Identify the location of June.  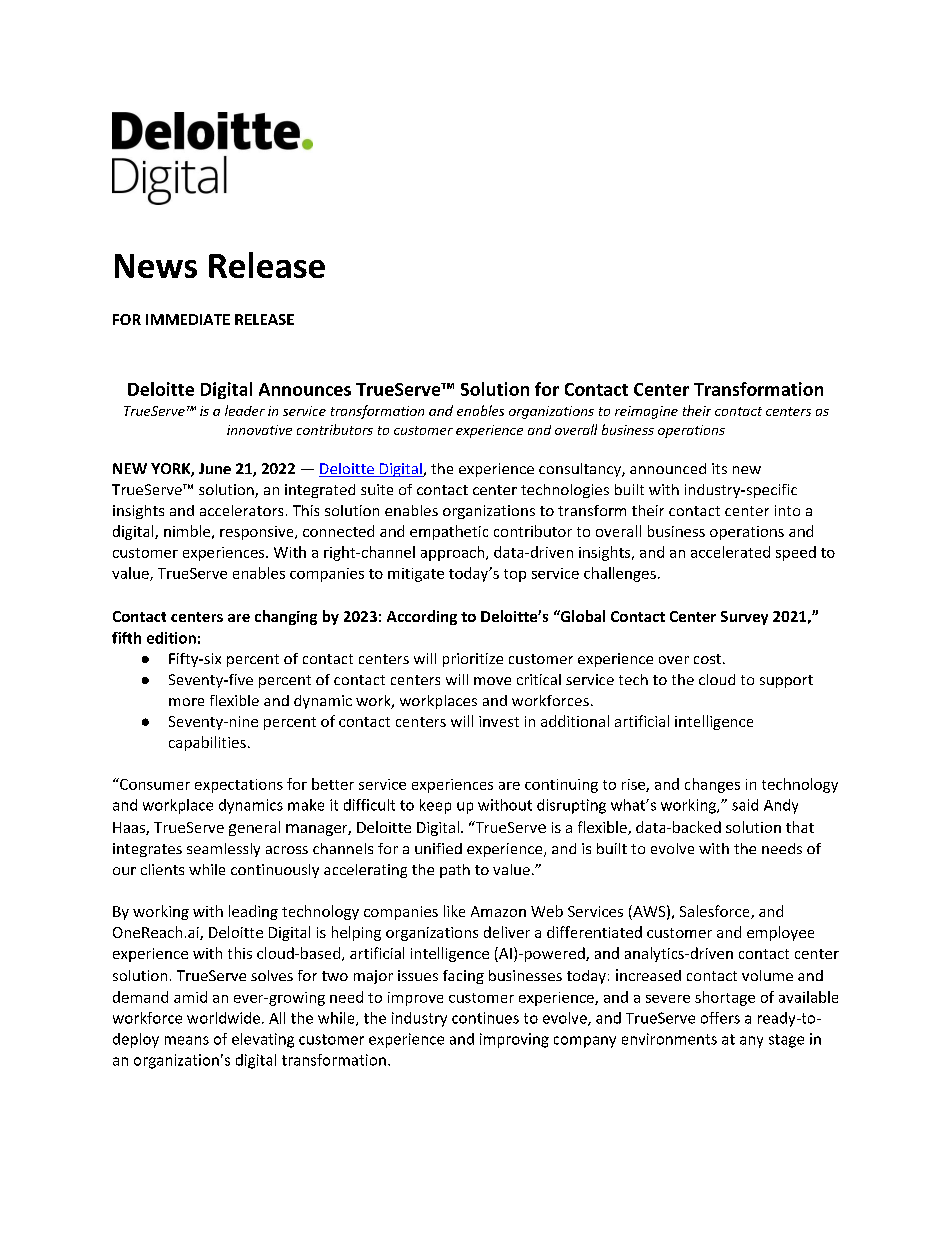
(215, 468).
